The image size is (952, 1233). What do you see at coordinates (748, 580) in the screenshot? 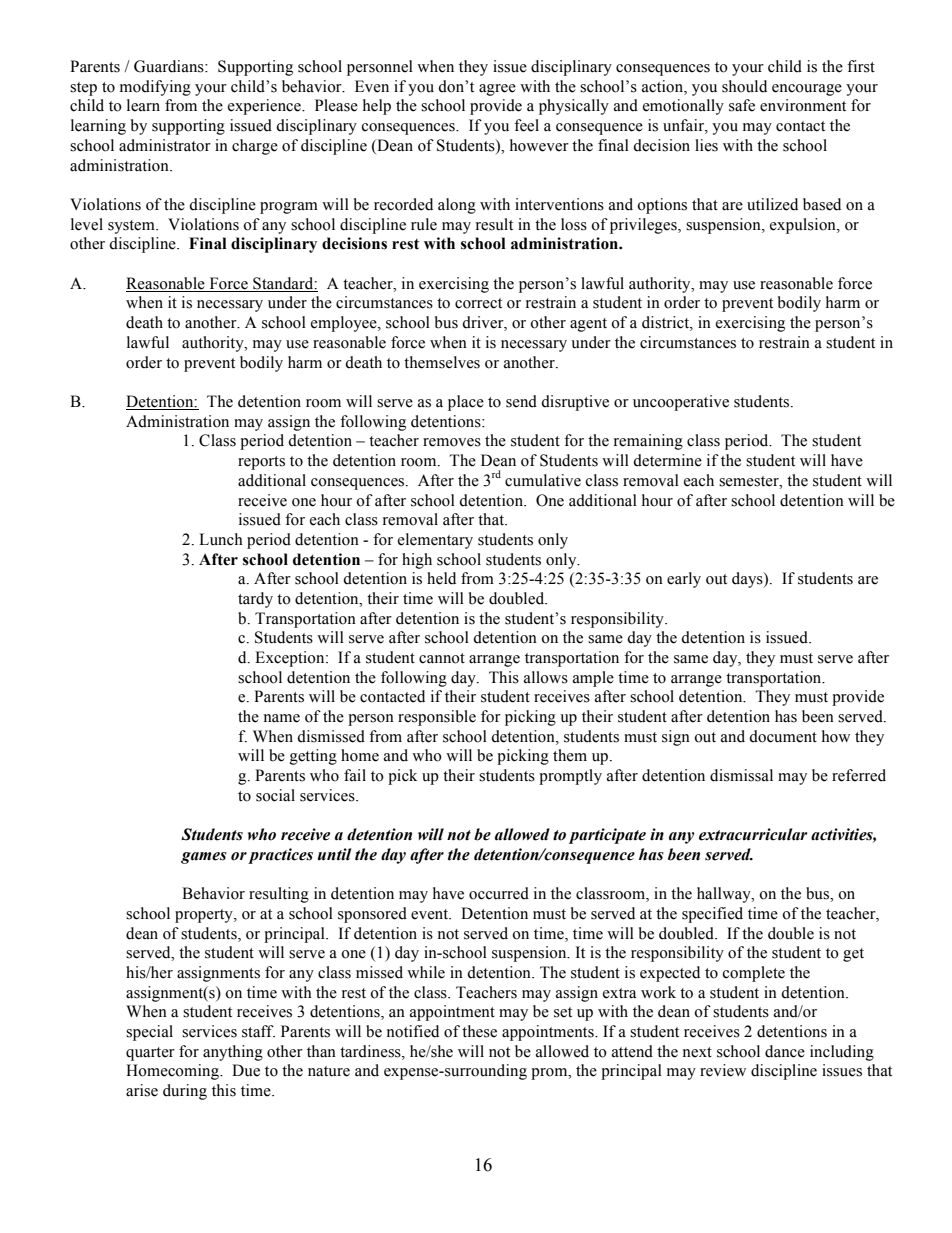
I see `days` at bounding box center [748, 580].
